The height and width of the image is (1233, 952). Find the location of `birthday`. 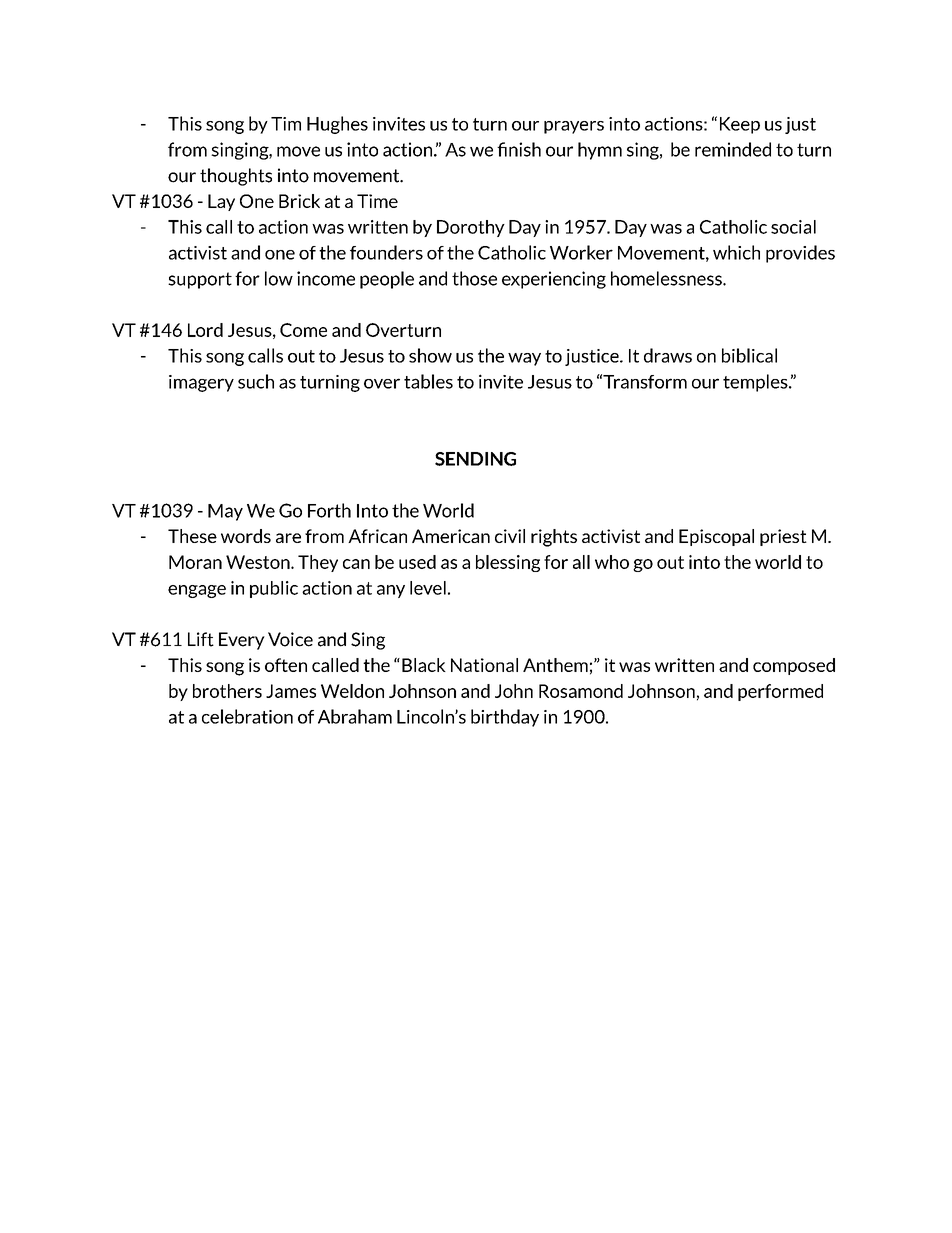

birthday is located at coordinates (505, 718).
